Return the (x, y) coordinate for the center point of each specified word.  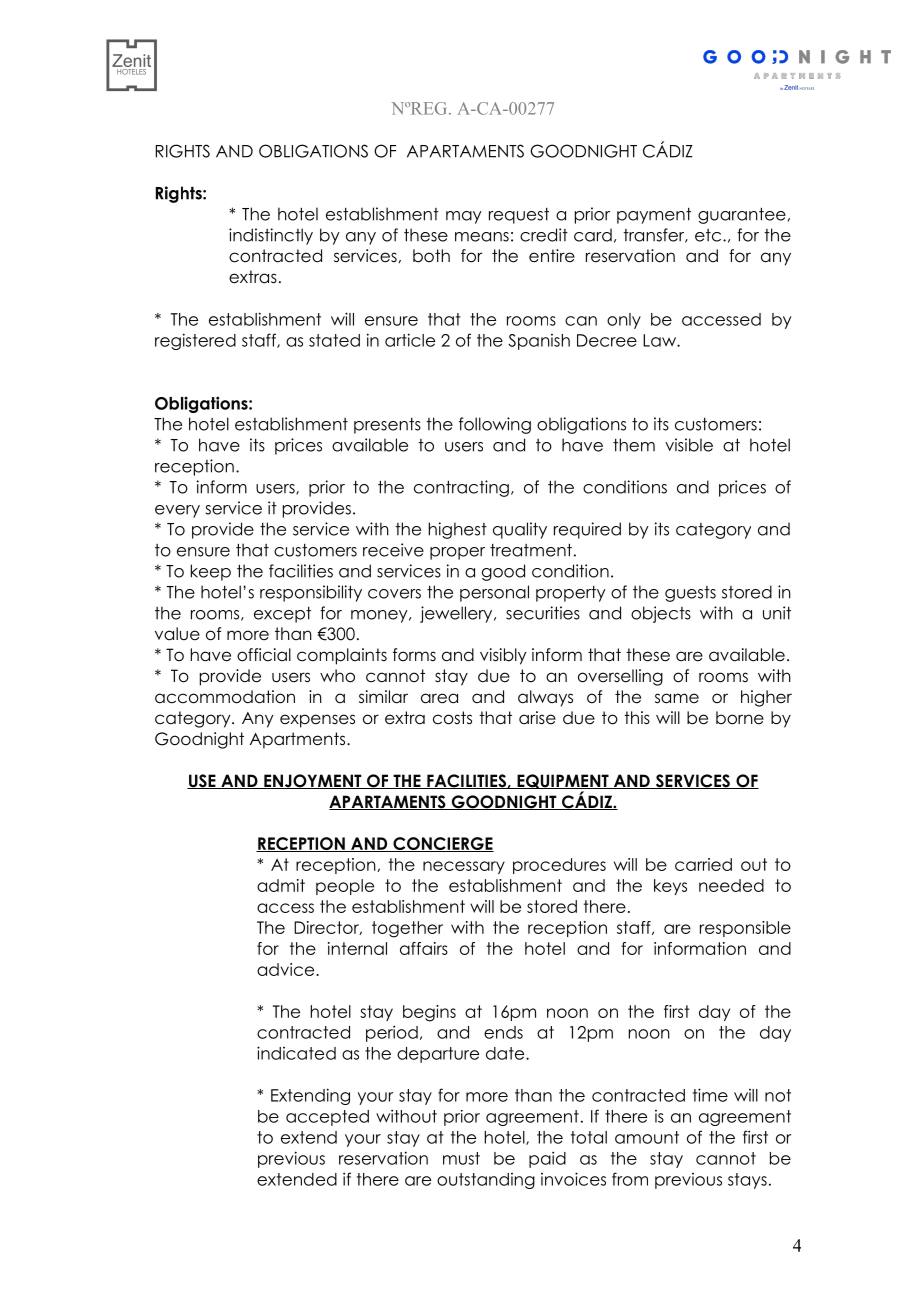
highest (457, 530)
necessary (464, 867)
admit (281, 885)
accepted (327, 1118)
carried (703, 864)
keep (210, 572)
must (461, 1158)
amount (647, 1137)
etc (708, 235)
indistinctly (271, 236)
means (482, 237)
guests (690, 594)
